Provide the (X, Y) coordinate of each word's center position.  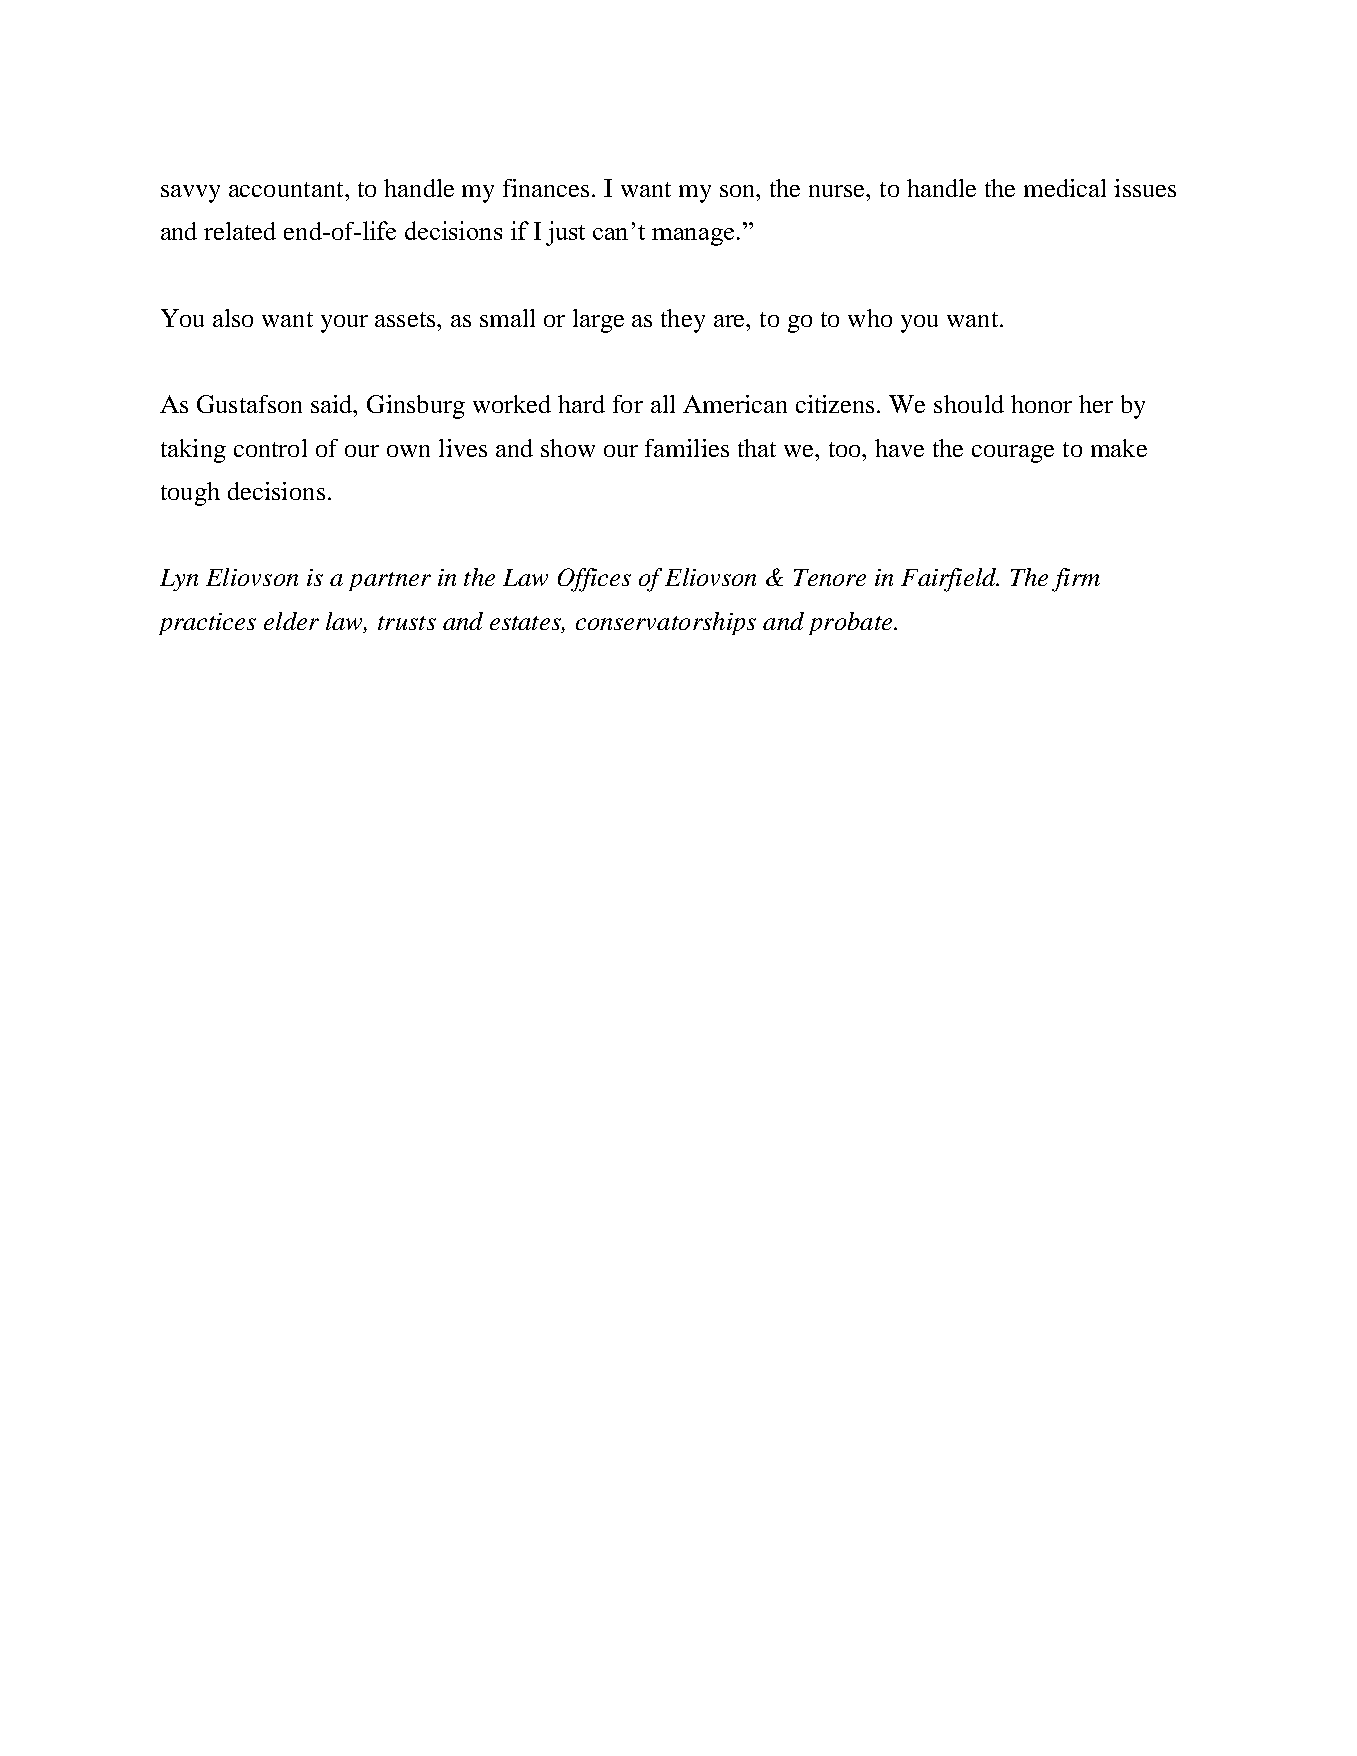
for (628, 404)
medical (1065, 188)
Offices (594, 580)
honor (1041, 404)
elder (291, 621)
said (333, 404)
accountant (287, 189)
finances (546, 188)
